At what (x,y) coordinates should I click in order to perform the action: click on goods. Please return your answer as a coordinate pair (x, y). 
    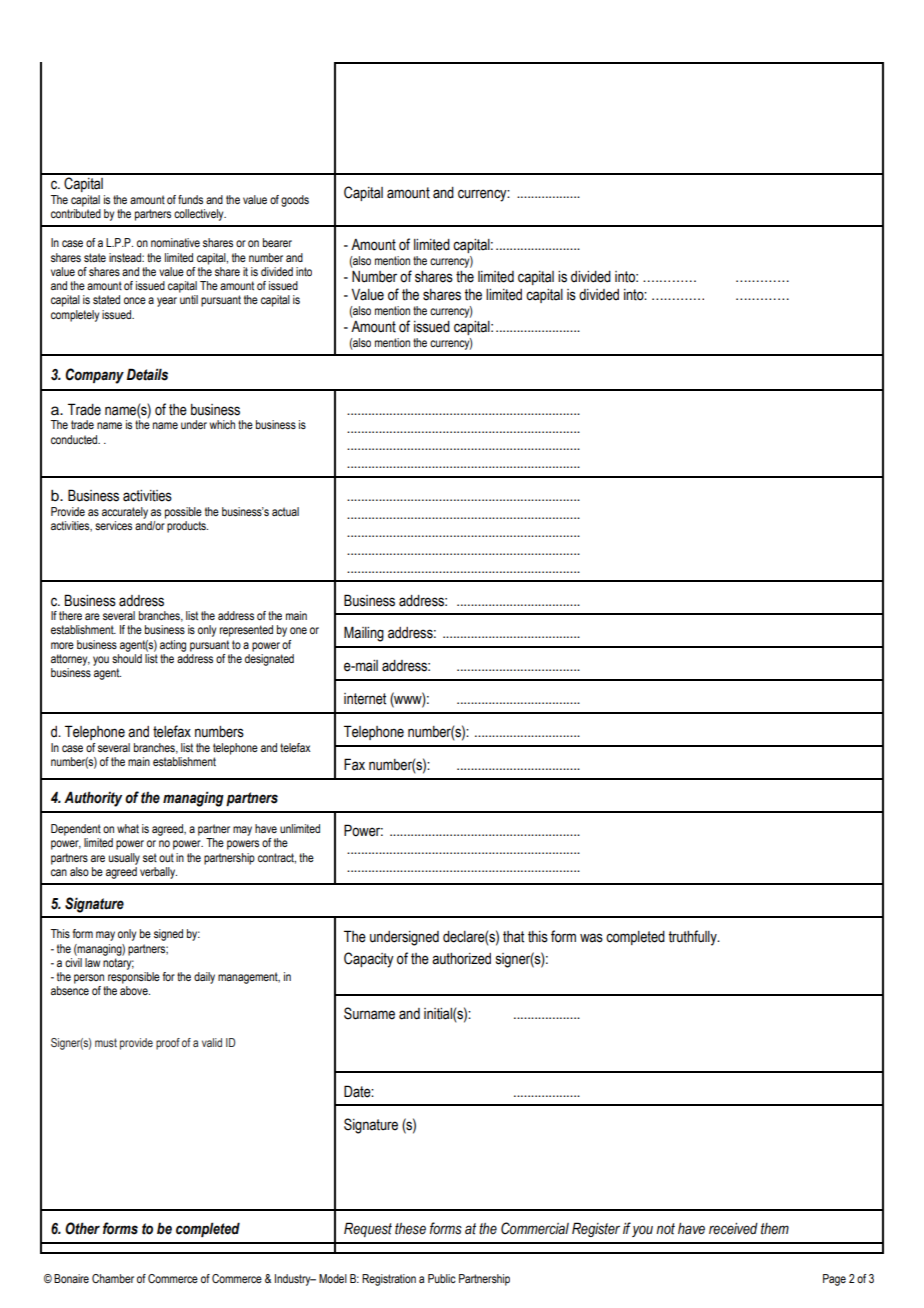
    Looking at the image, I should click on (295, 201).
